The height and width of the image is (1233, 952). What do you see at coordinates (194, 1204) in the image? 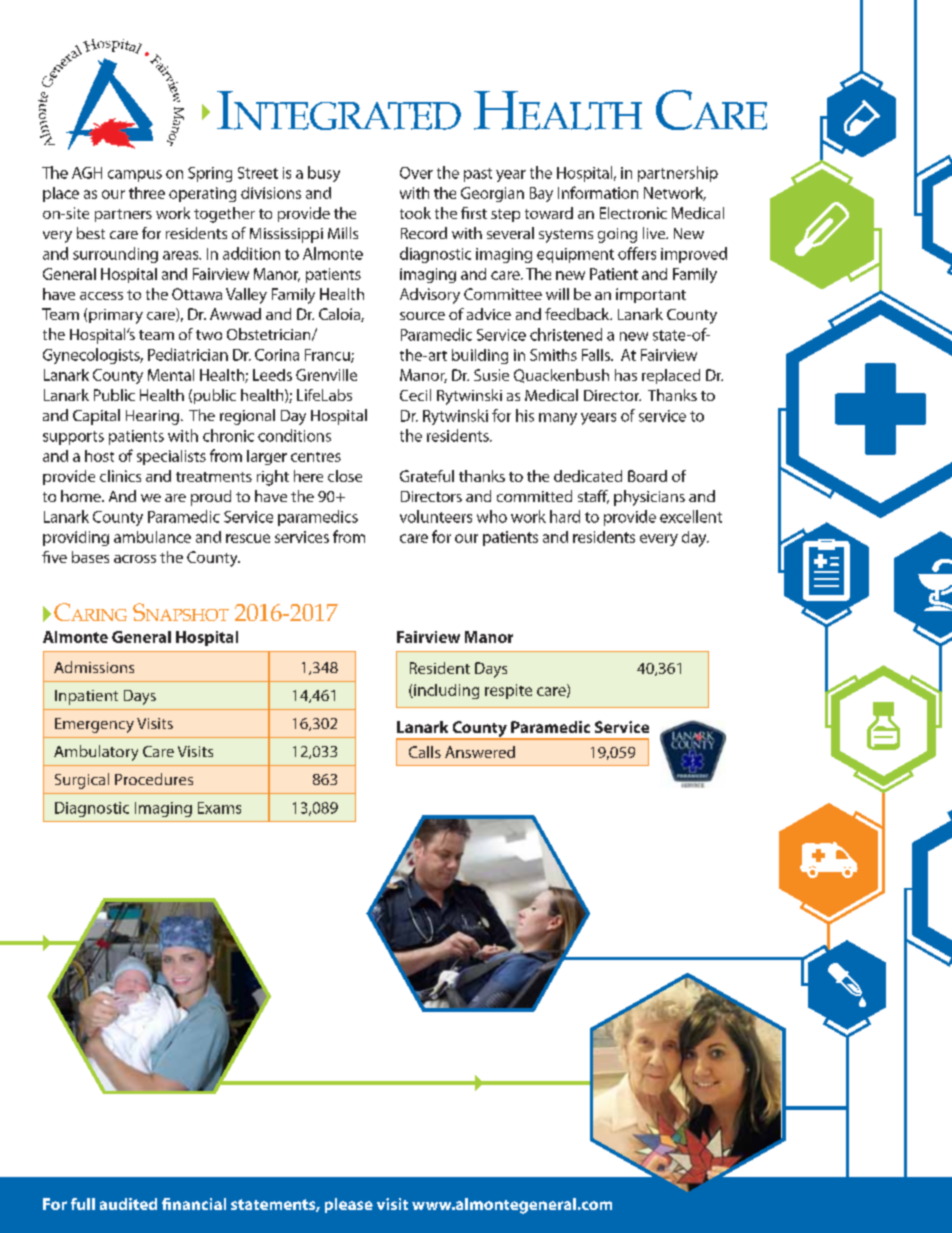
I see `financial` at bounding box center [194, 1204].
